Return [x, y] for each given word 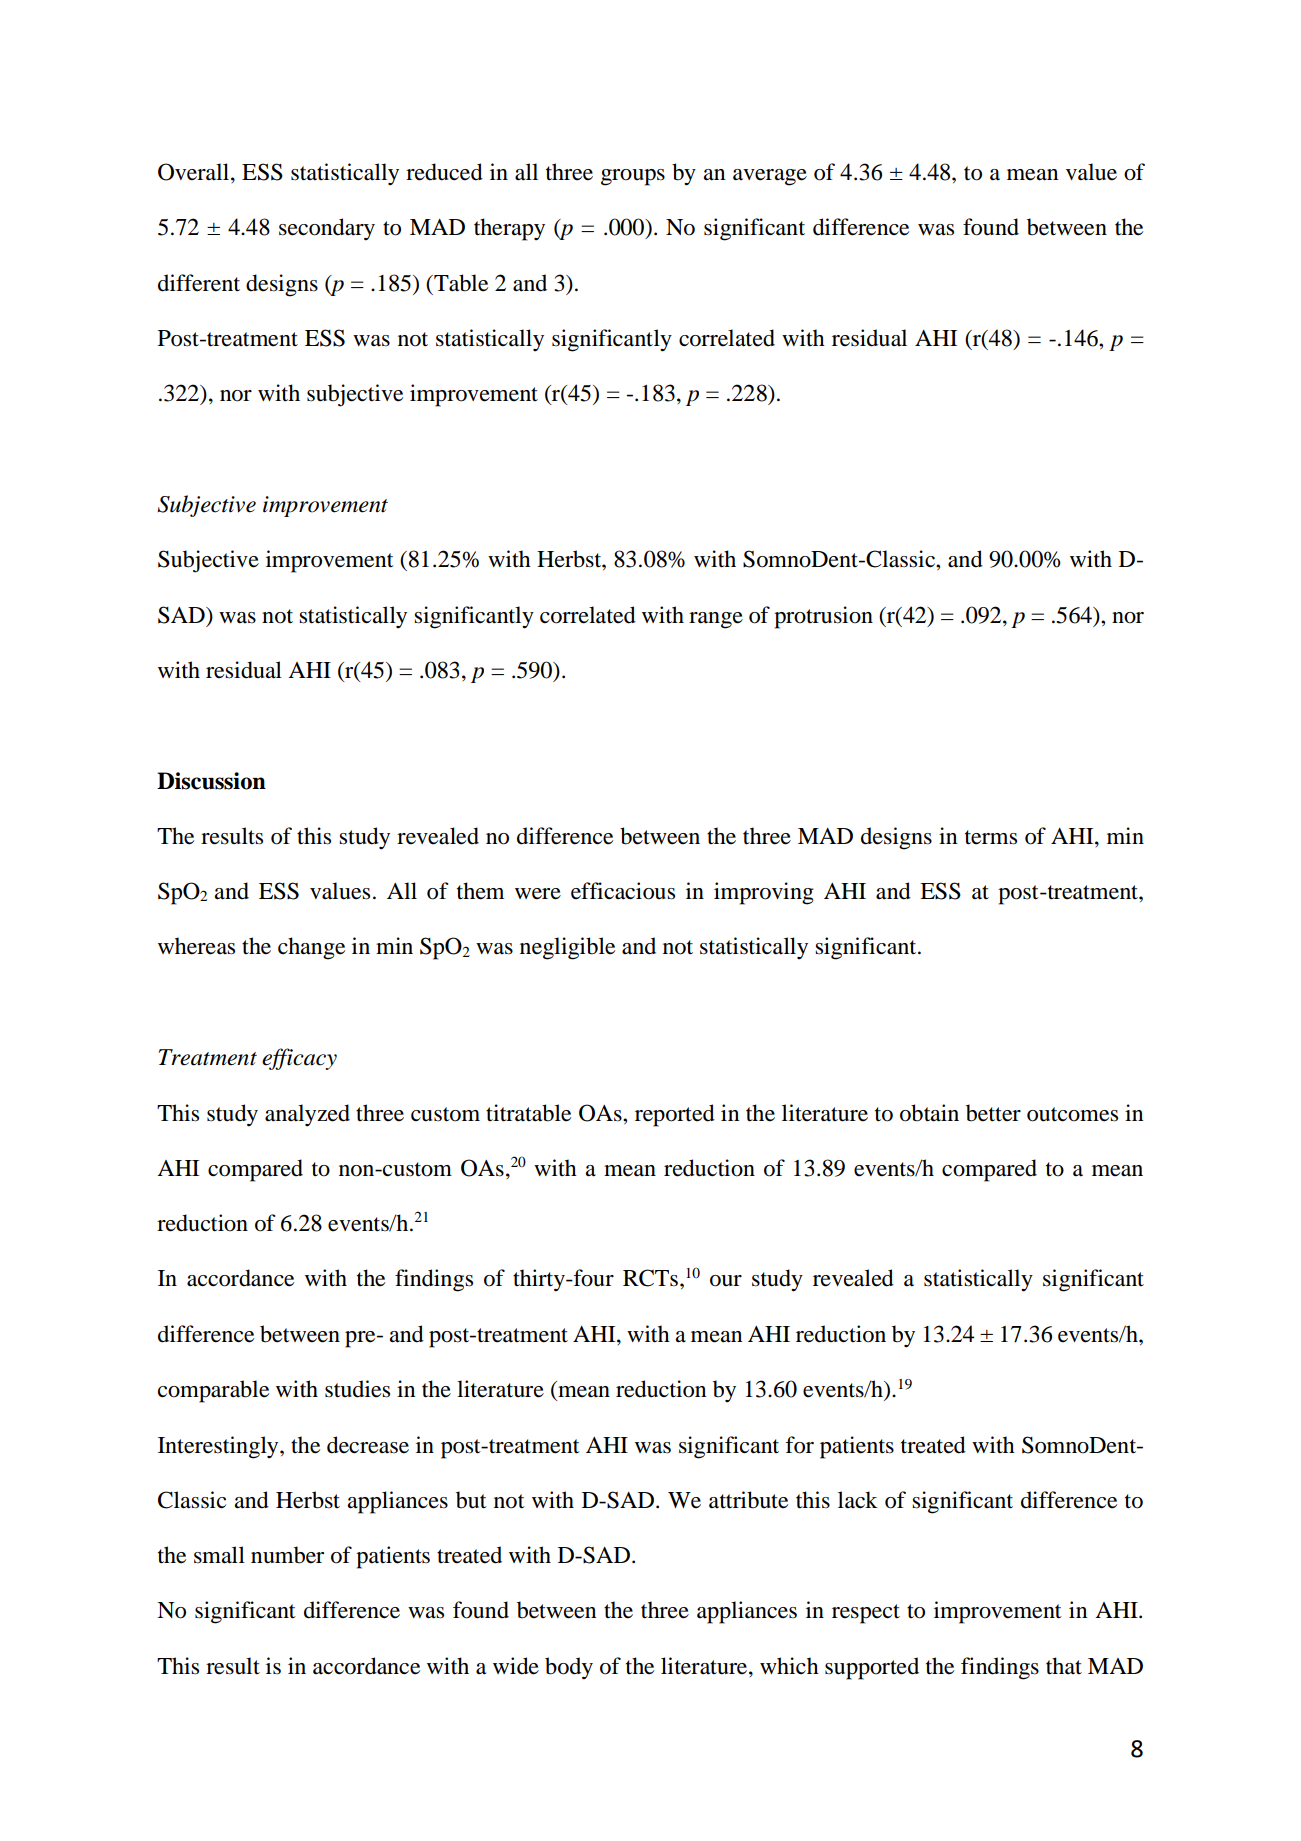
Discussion [211, 781]
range [716, 620]
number [287, 1555]
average [770, 177]
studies [357, 1389]
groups [633, 177]
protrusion [823, 617]
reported [675, 1115]
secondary [327, 229]
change [311, 948]
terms [991, 837]
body [569, 1668]
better [993, 1113]
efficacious [623, 891]
